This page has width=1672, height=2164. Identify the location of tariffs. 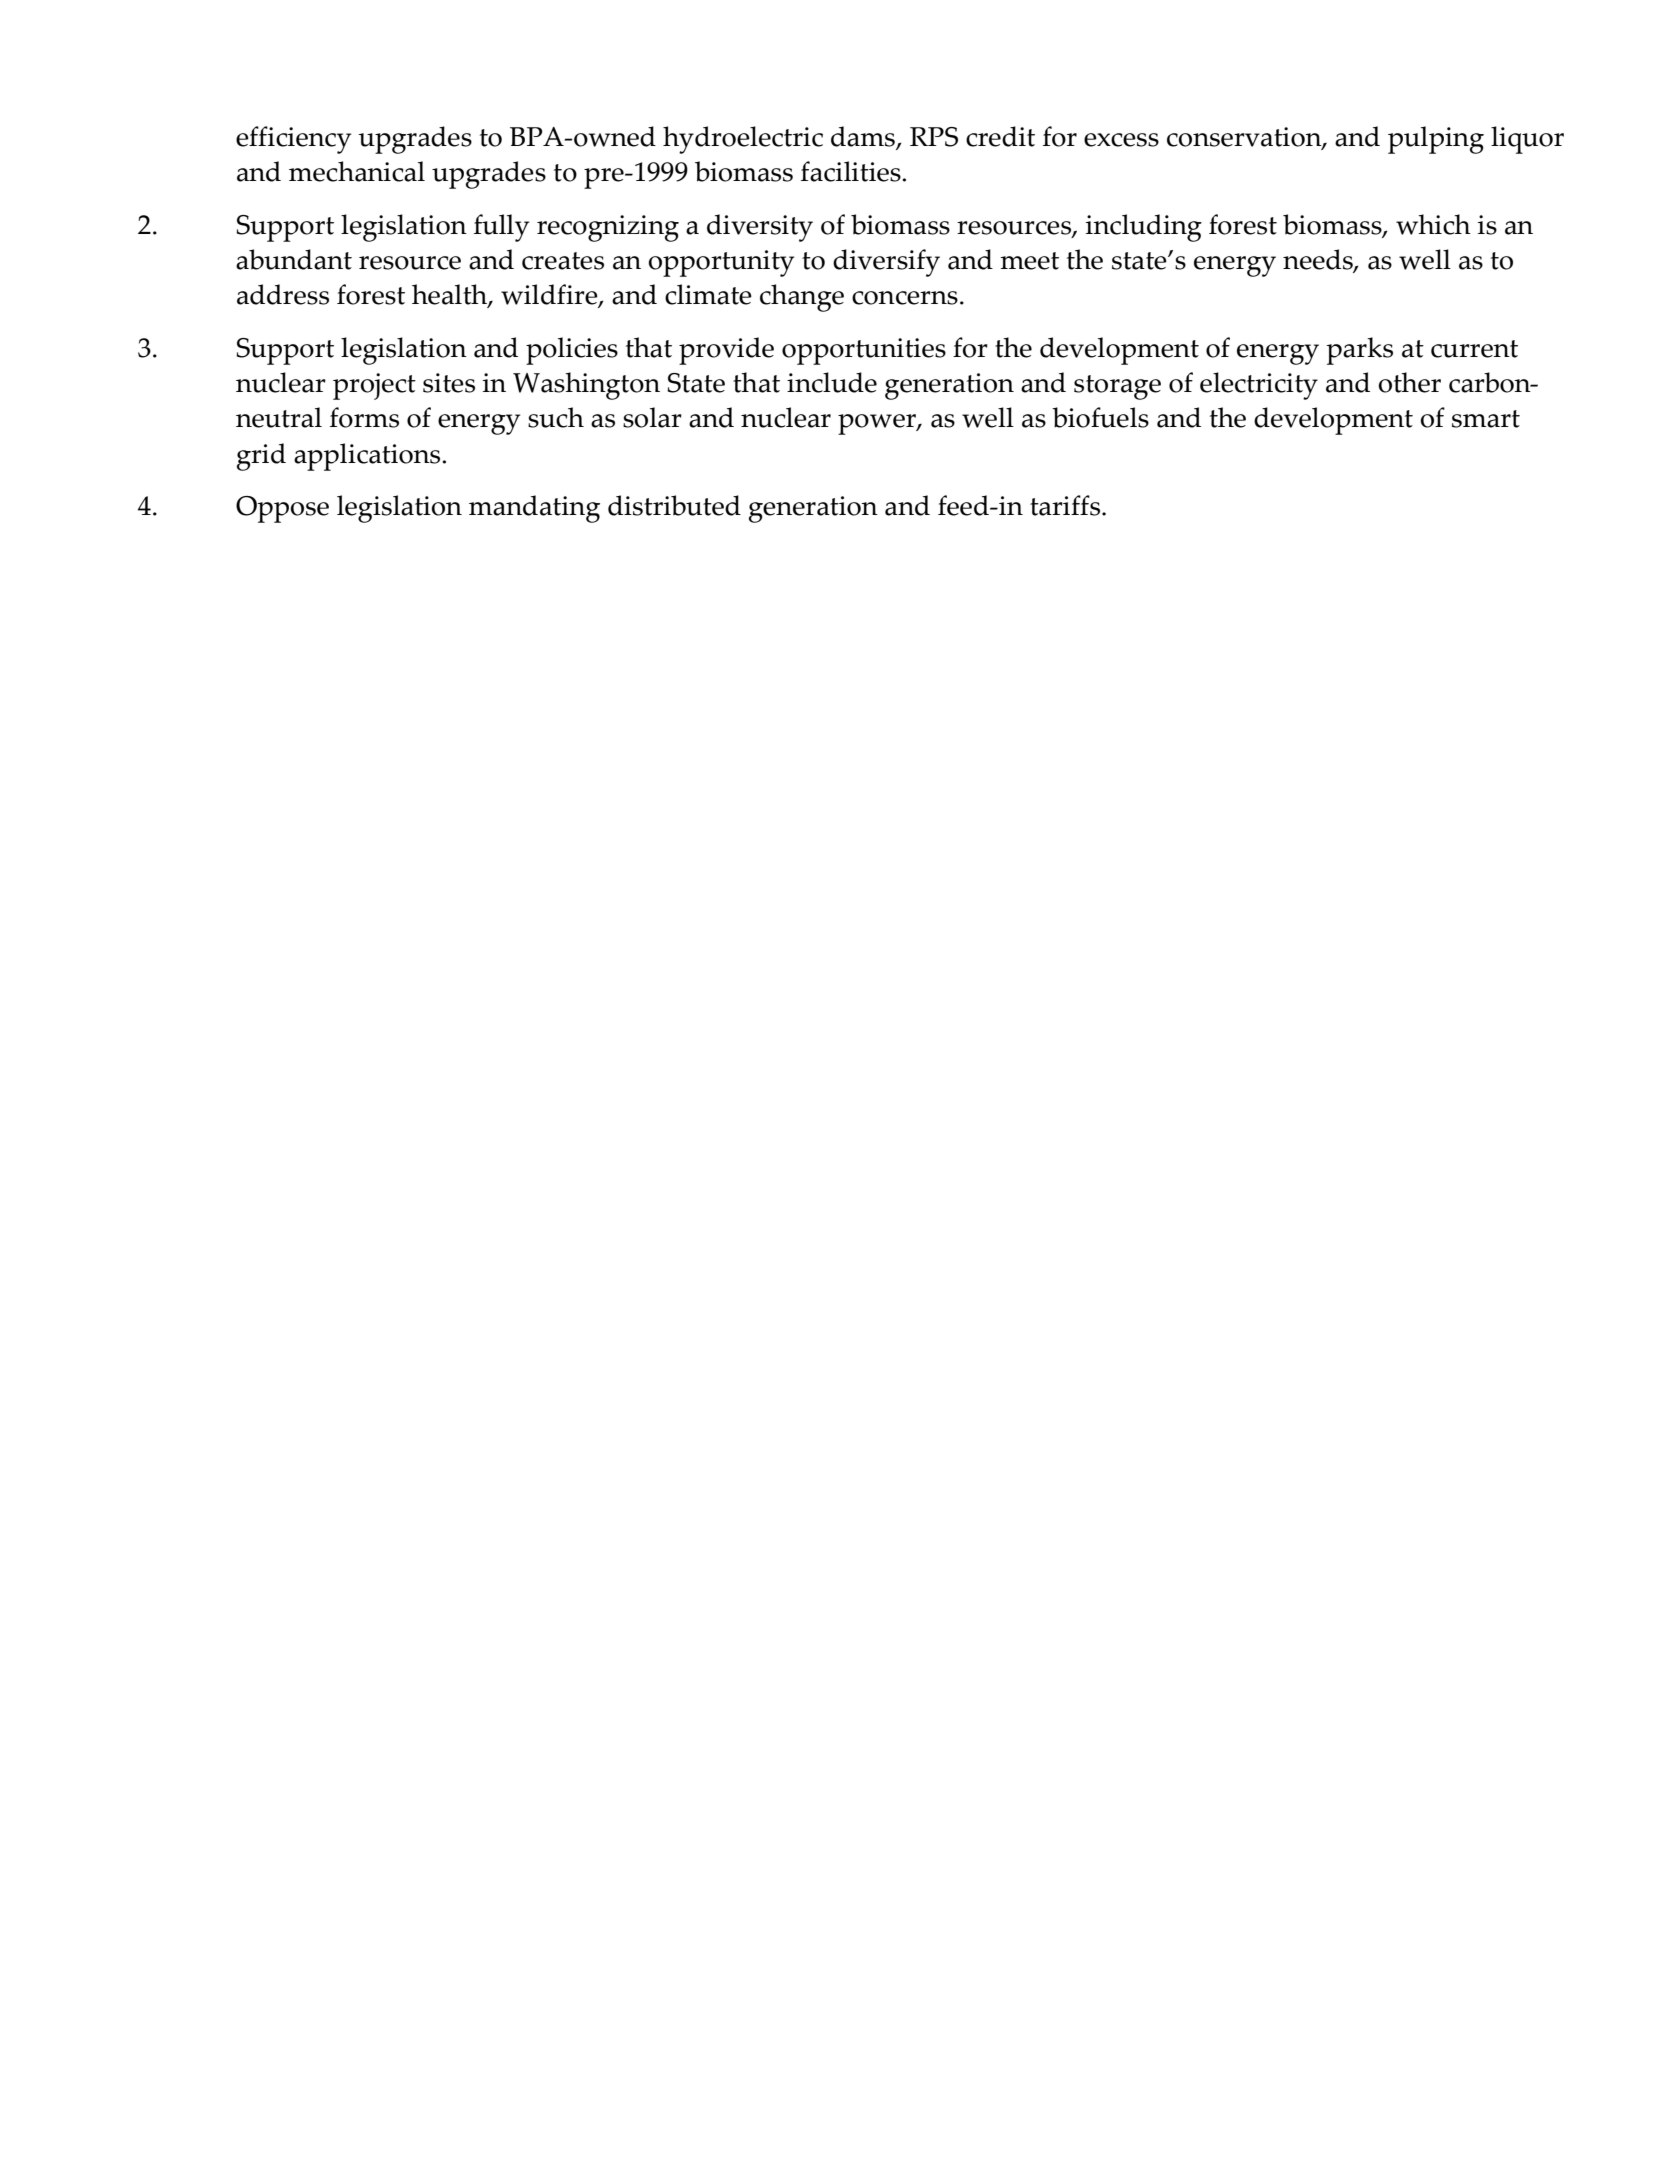
(1066, 505).
